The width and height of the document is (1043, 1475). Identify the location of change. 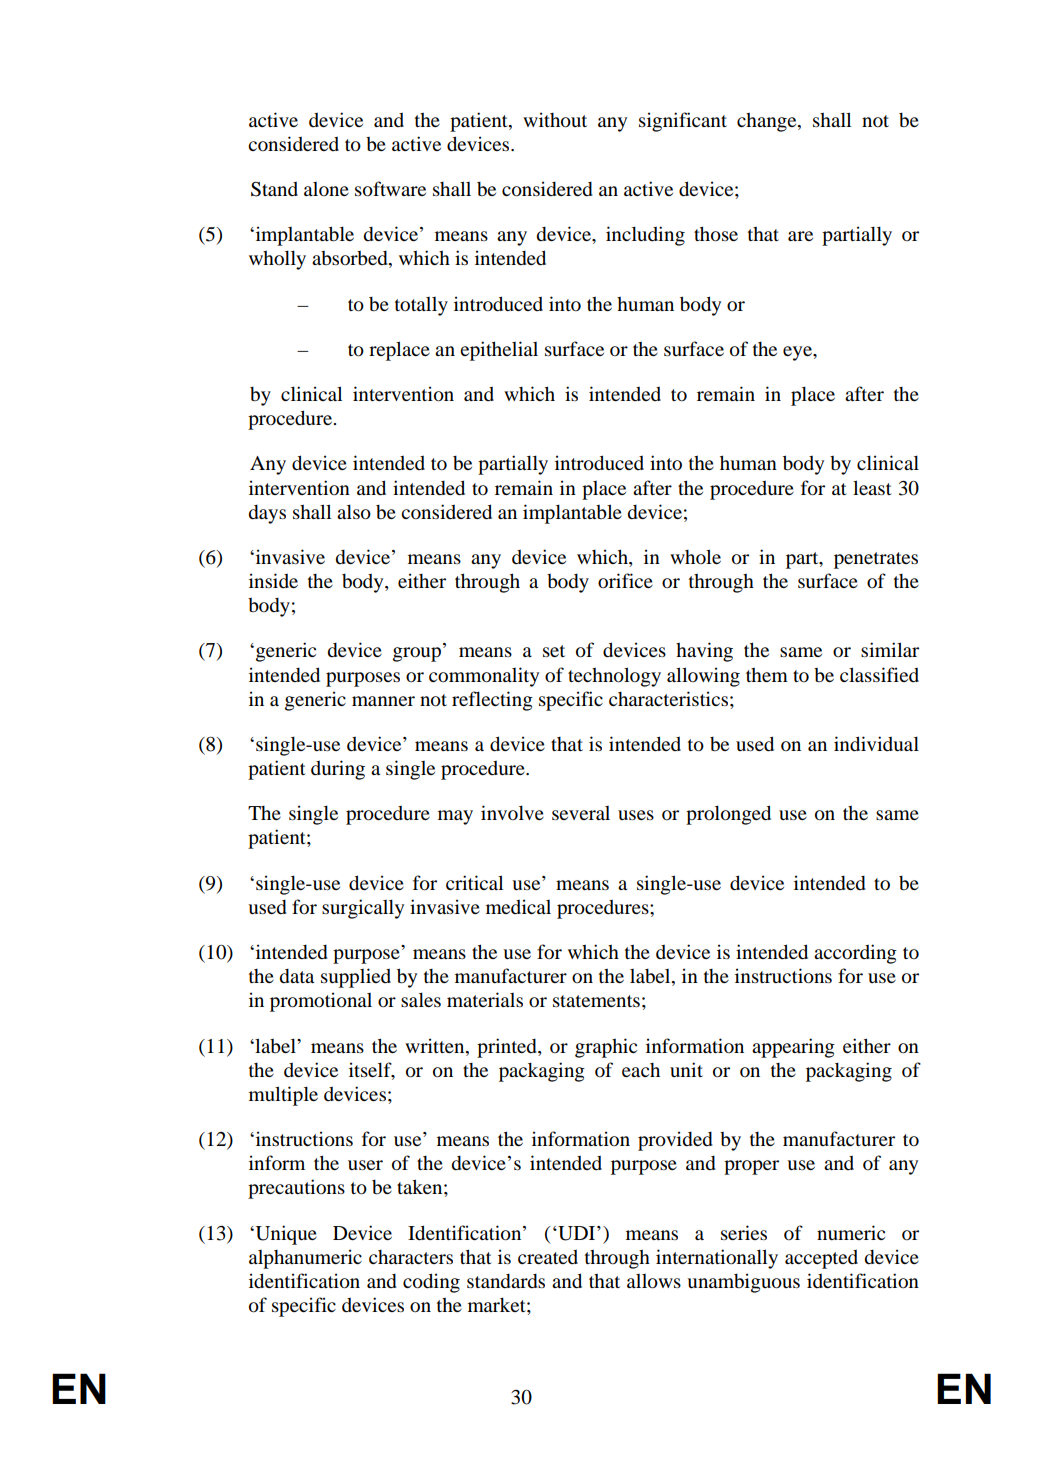
(768, 122).
